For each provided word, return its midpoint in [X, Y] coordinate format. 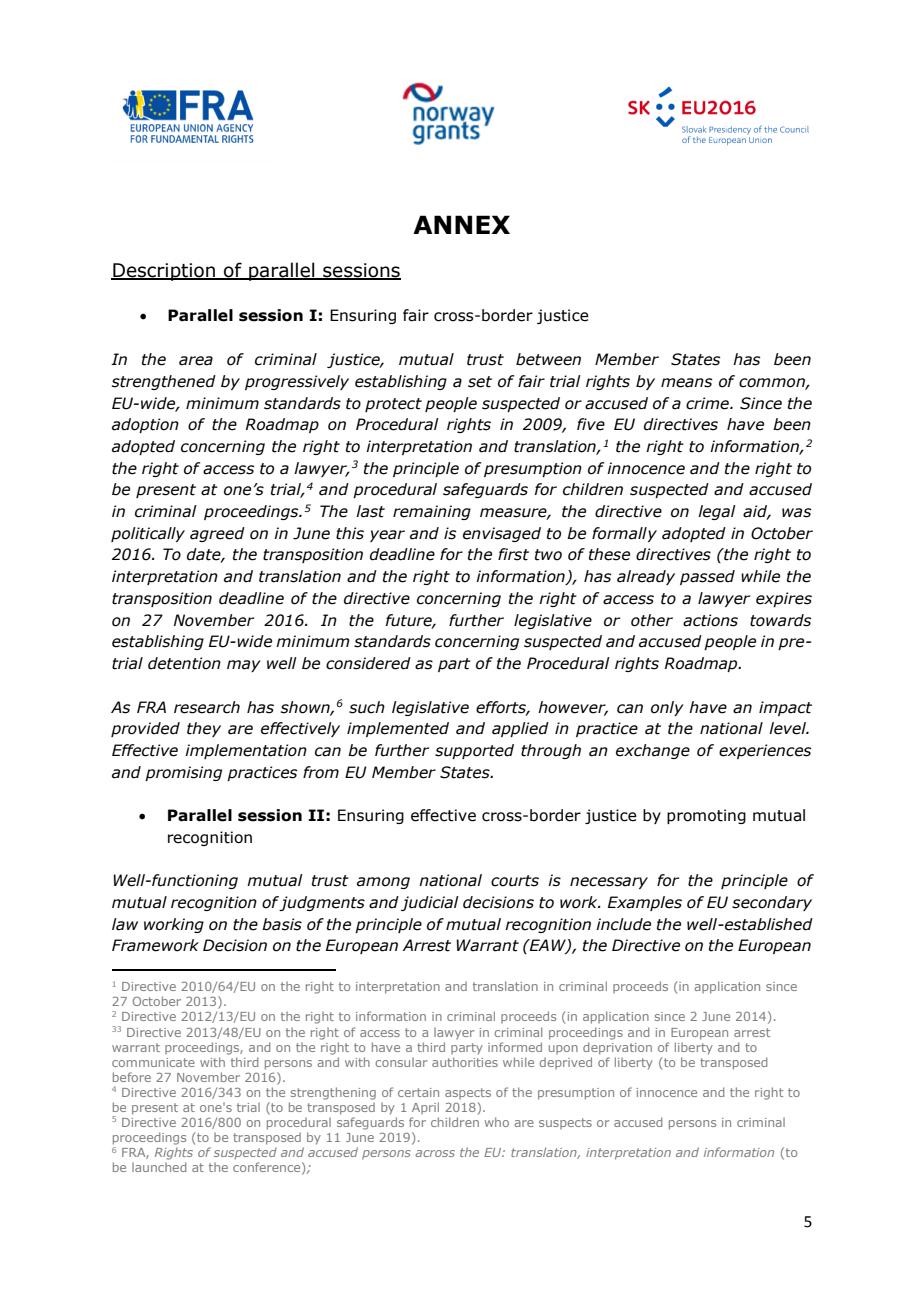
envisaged [502, 534]
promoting [706, 816]
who [497, 1122]
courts [515, 881]
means [686, 383]
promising [183, 773]
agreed [217, 534]
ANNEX [461, 224]
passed [707, 577]
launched [159, 1167]
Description [164, 272]
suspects [565, 1123]
